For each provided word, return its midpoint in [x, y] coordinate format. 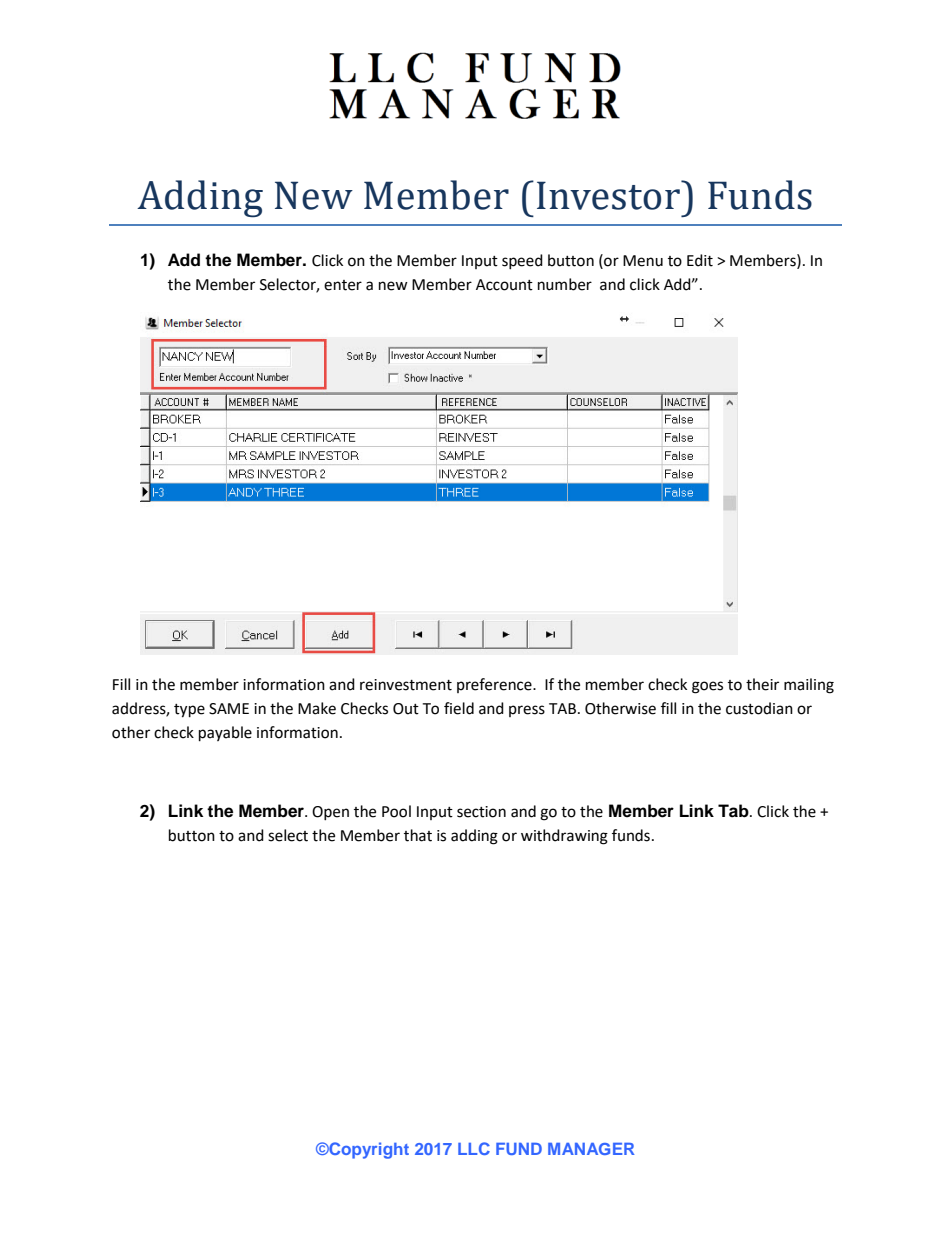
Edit [700, 260]
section [481, 812]
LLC [474, 1148]
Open [330, 813]
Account [504, 285]
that [418, 835]
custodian [759, 708]
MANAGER [591, 1149]
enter [343, 285]
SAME [229, 709]
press [527, 711]
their [762, 684]
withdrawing [564, 837]
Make [317, 708]
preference [495, 685]
